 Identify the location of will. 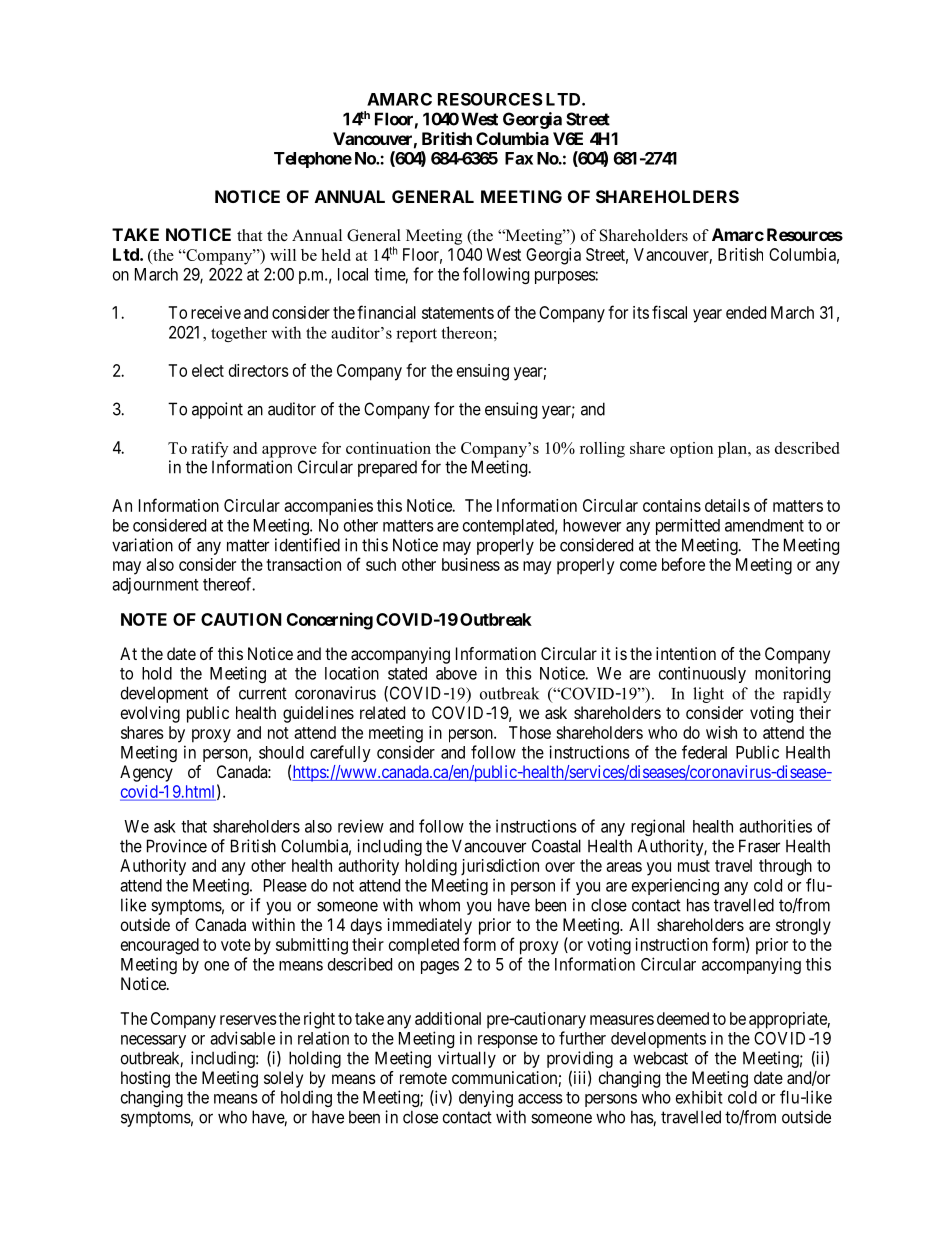
(283, 255).
